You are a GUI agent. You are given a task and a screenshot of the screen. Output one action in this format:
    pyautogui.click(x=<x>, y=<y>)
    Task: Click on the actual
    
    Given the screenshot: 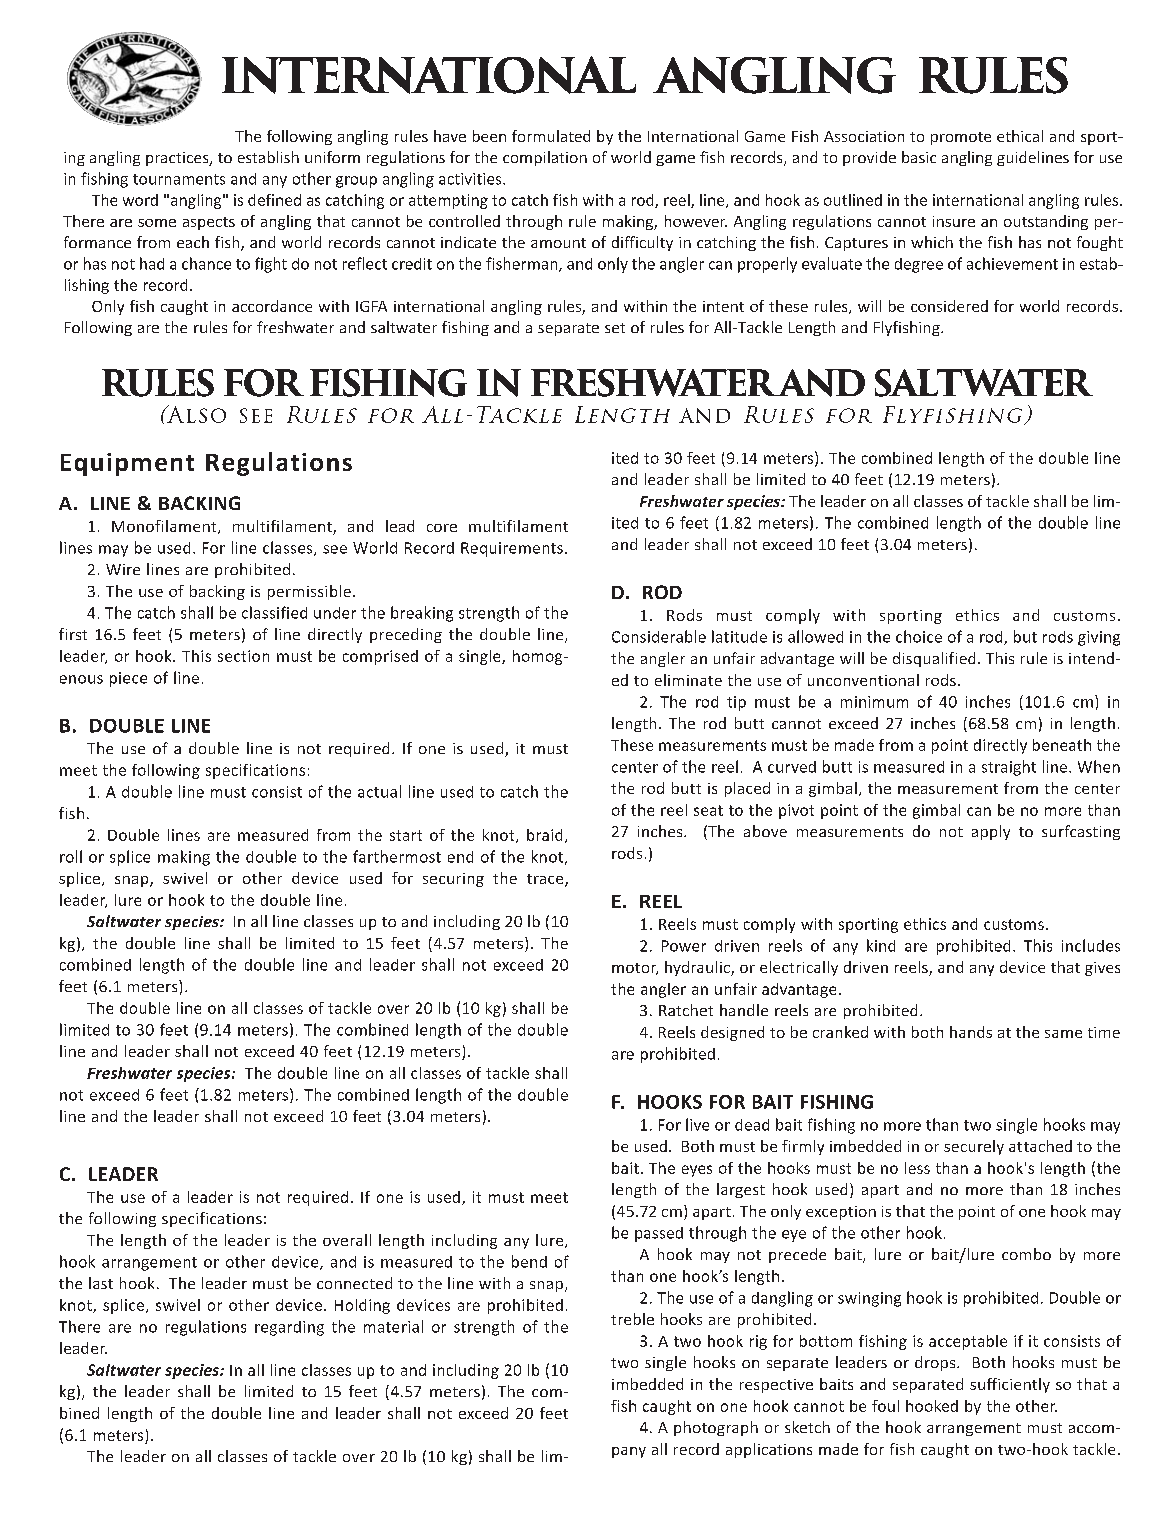 What is the action you would take?
    pyautogui.click(x=379, y=791)
